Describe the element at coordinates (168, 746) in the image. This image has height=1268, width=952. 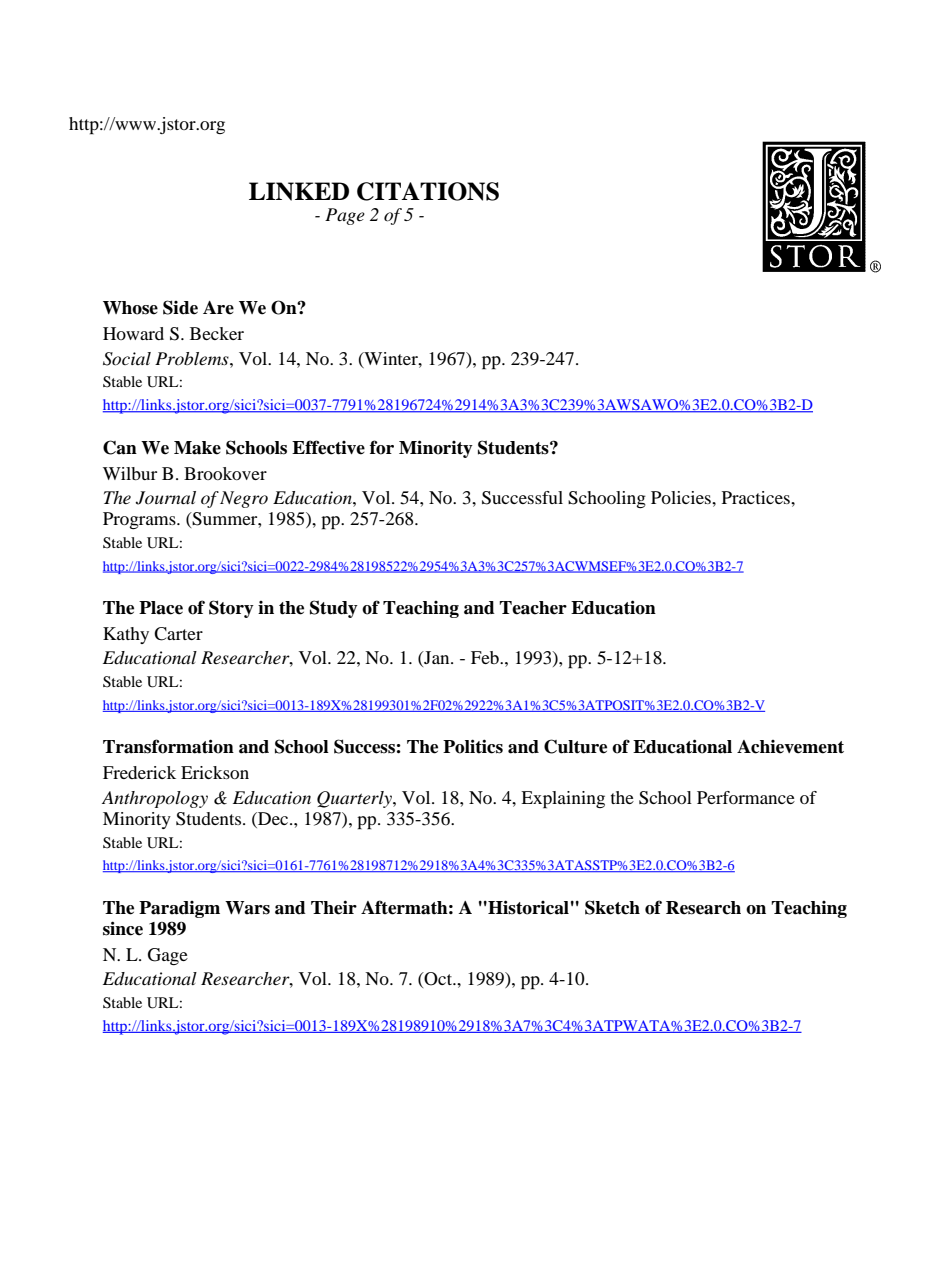
I see `Transformation` at that location.
